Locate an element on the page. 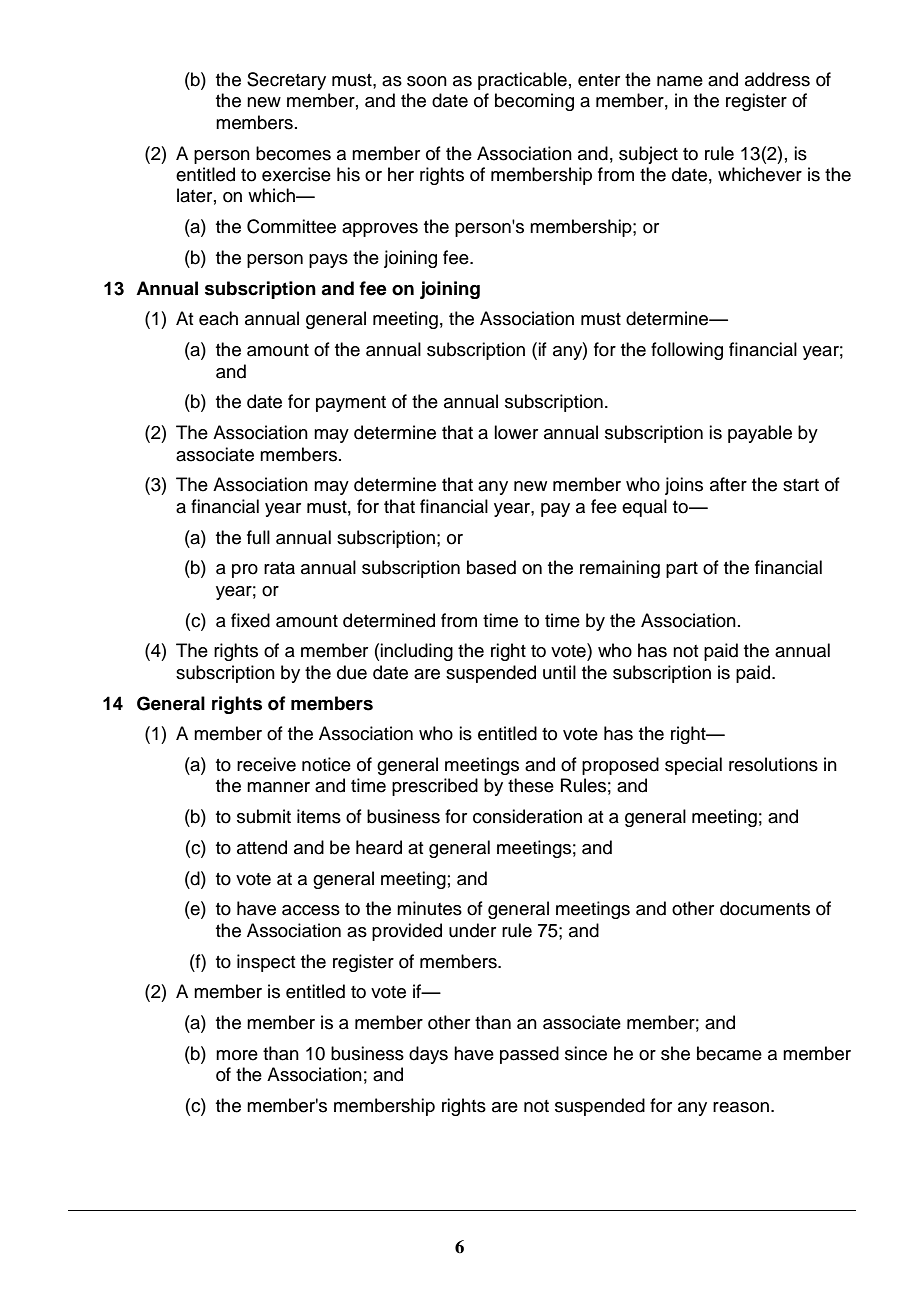 The width and height of the document is (924, 1308). consideration is located at coordinates (527, 816).
